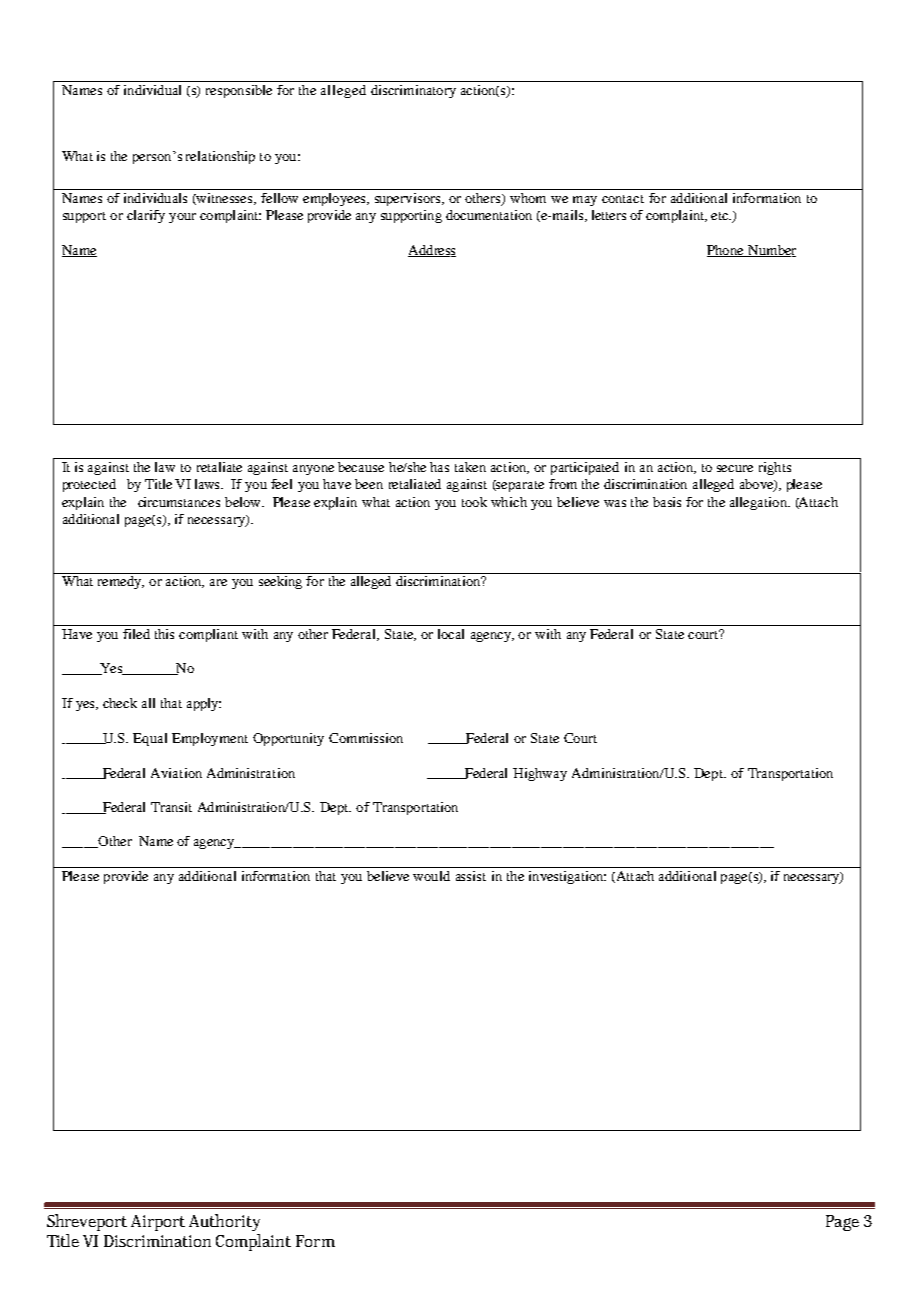 This screenshot has height=1308, width=924. I want to click on Authority, so click(224, 1222).
